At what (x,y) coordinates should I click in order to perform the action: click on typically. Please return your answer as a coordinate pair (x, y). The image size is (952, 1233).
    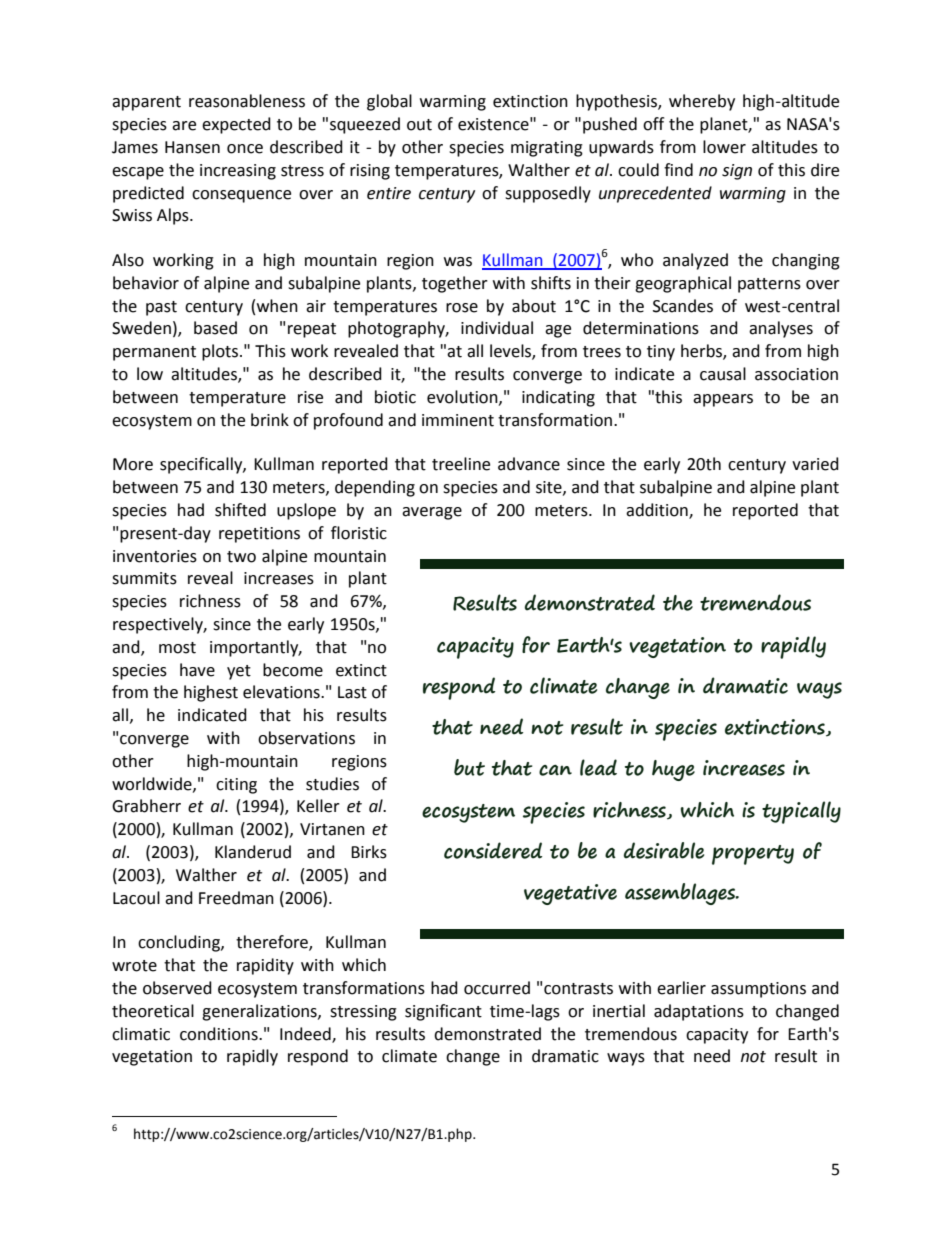
    Looking at the image, I should click on (801, 812).
